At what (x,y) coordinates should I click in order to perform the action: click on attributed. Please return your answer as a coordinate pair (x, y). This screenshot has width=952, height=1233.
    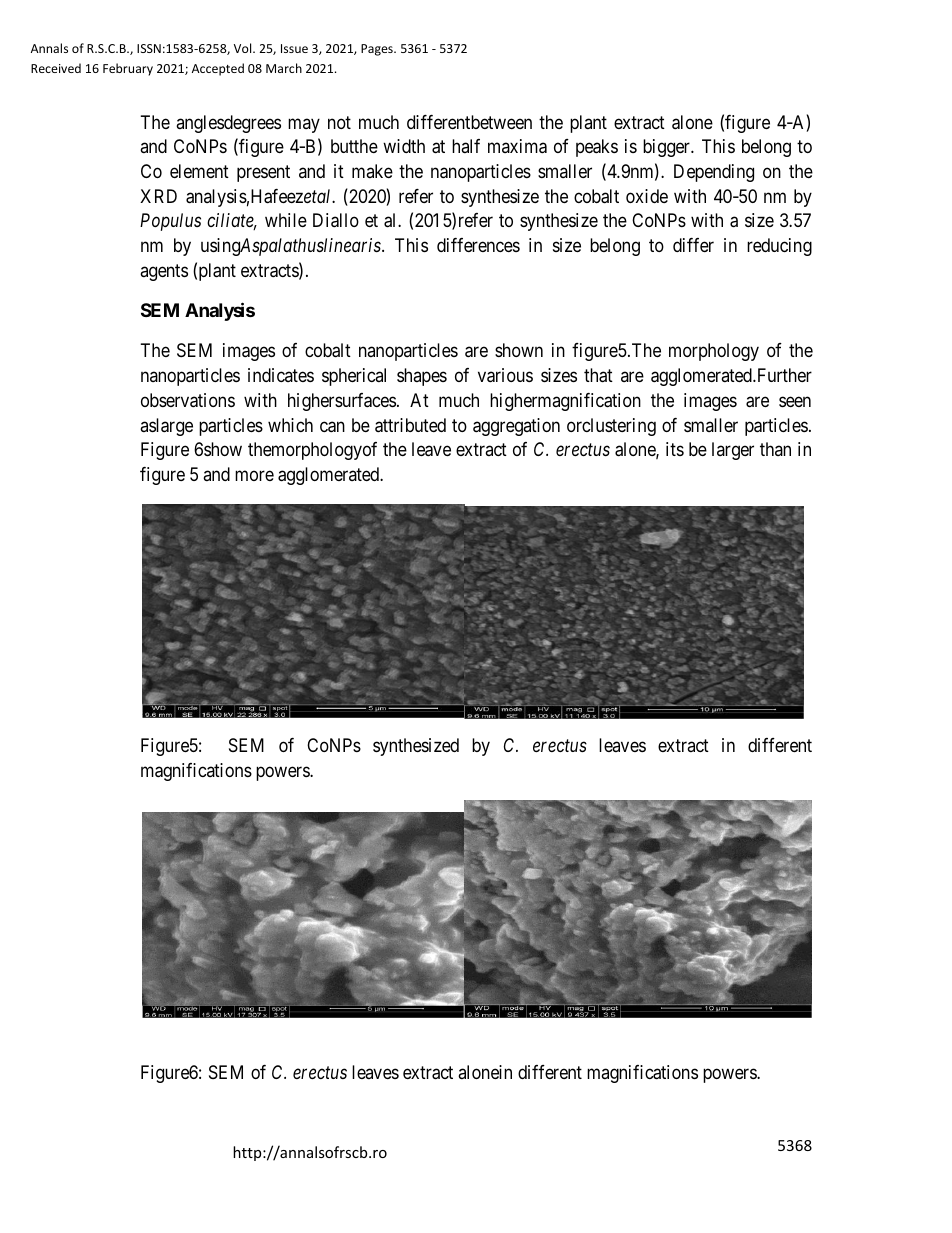
    Looking at the image, I should click on (410, 425).
